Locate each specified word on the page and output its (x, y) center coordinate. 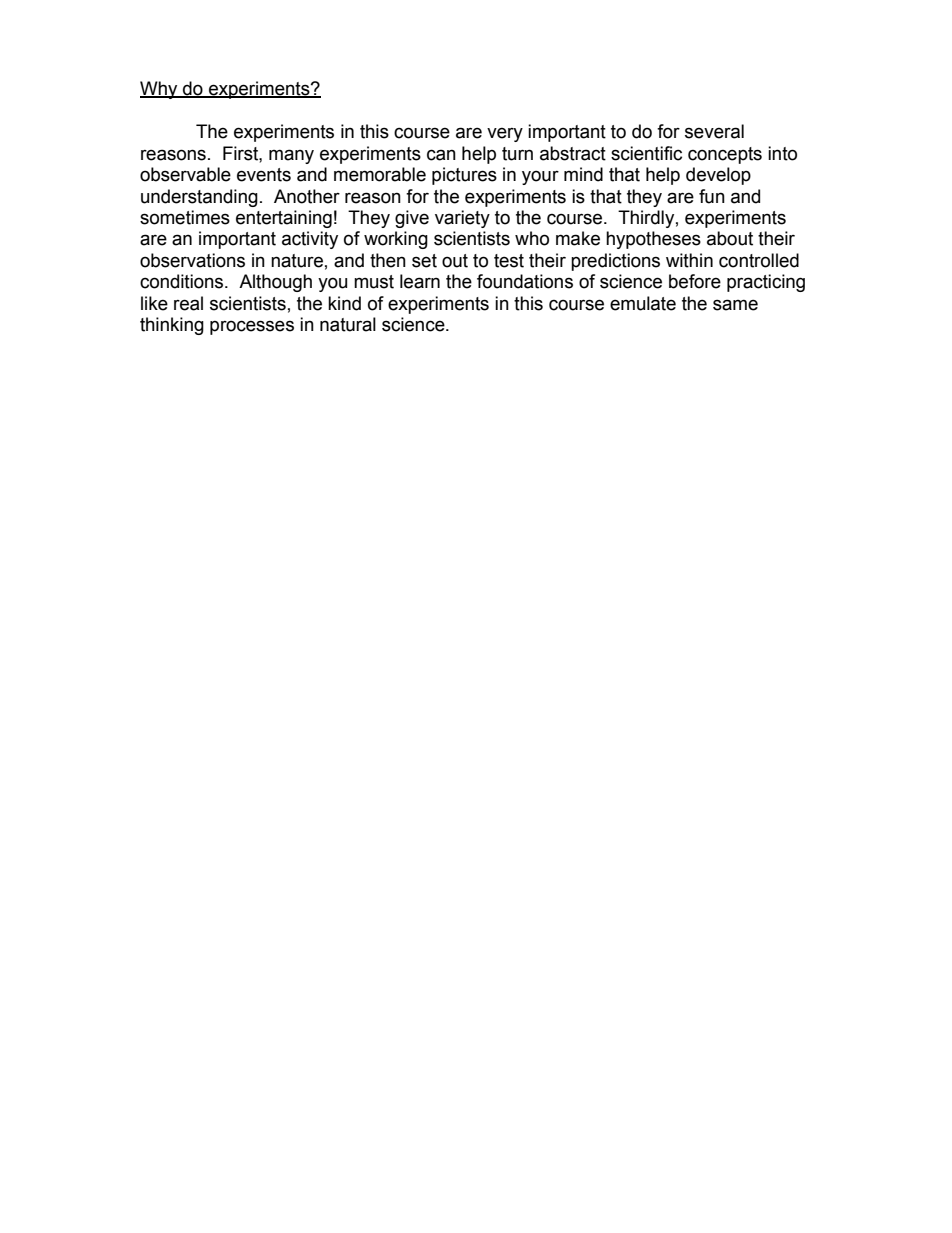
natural (348, 324)
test (509, 261)
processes (252, 327)
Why (160, 90)
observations (192, 260)
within (689, 260)
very (505, 134)
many (291, 156)
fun (712, 196)
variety (462, 219)
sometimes (185, 217)
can (441, 155)
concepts (725, 155)
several (714, 131)
